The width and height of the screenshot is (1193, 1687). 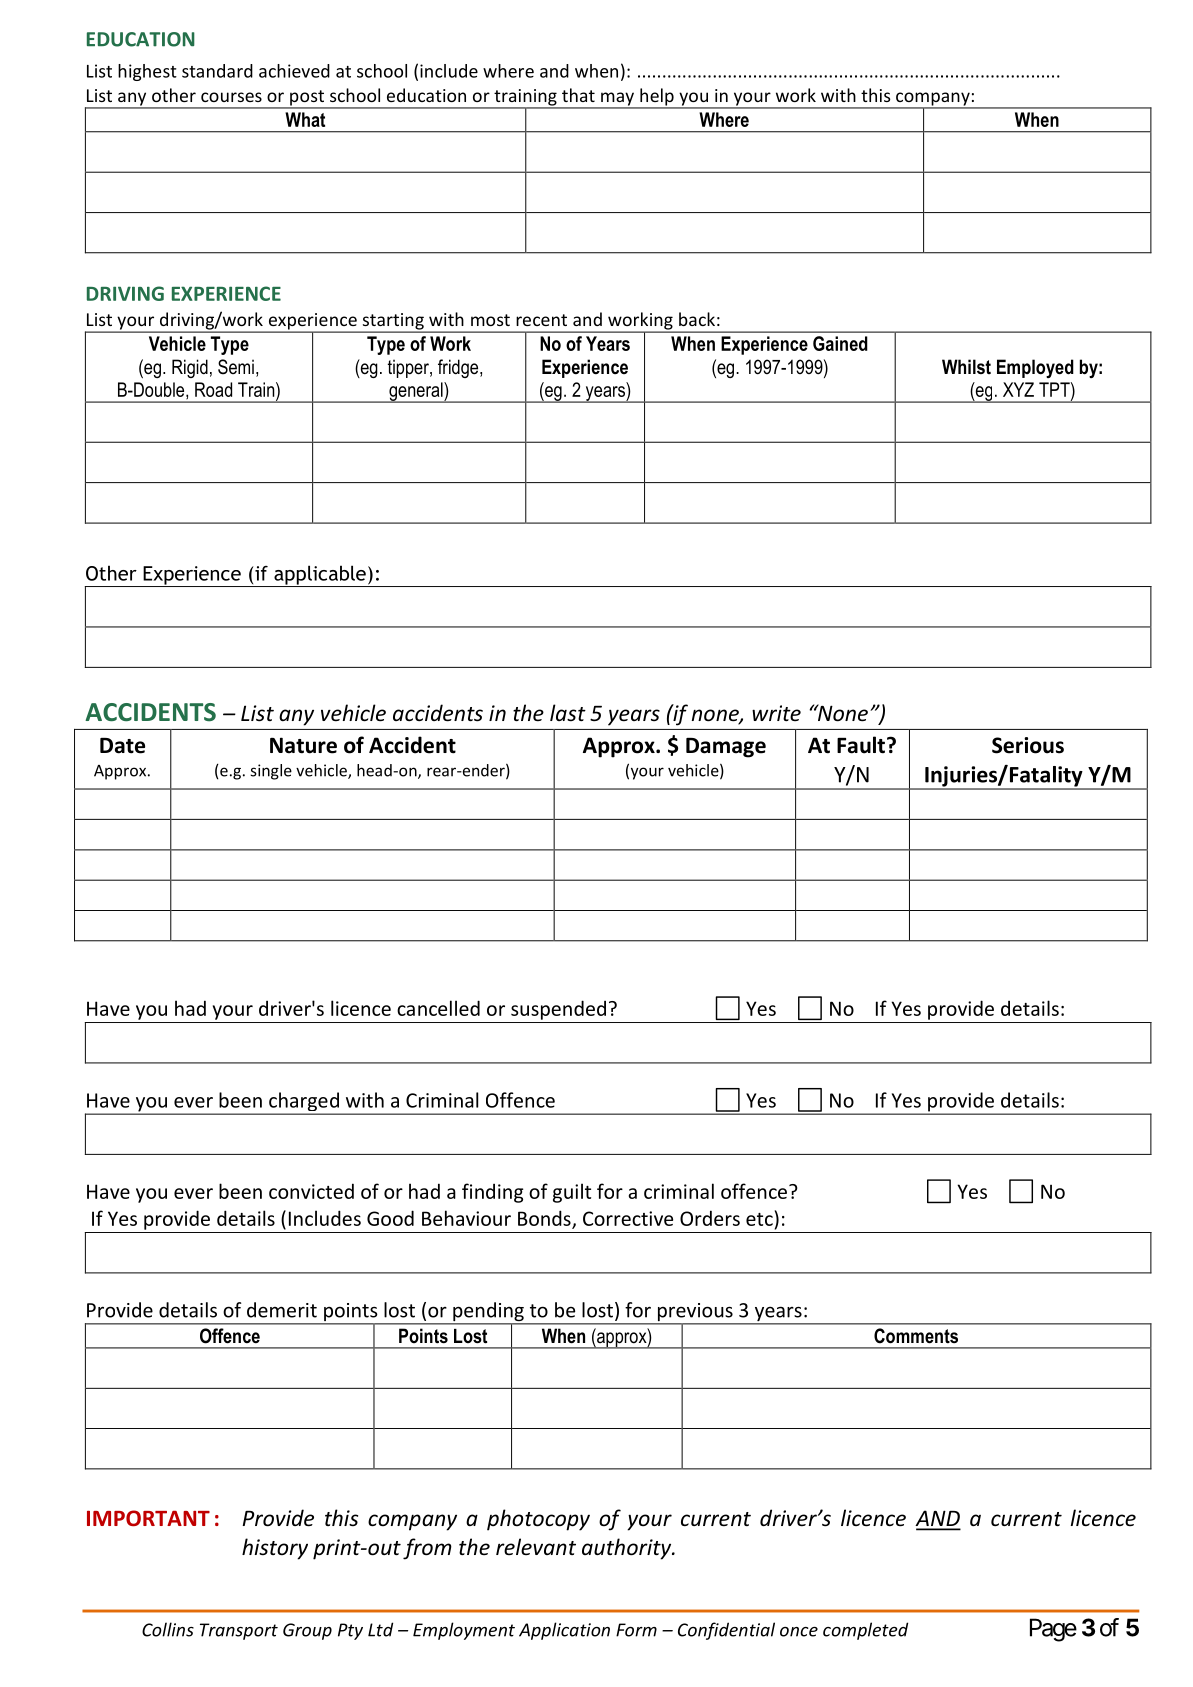 I want to click on suspended, so click(x=558, y=1010).
